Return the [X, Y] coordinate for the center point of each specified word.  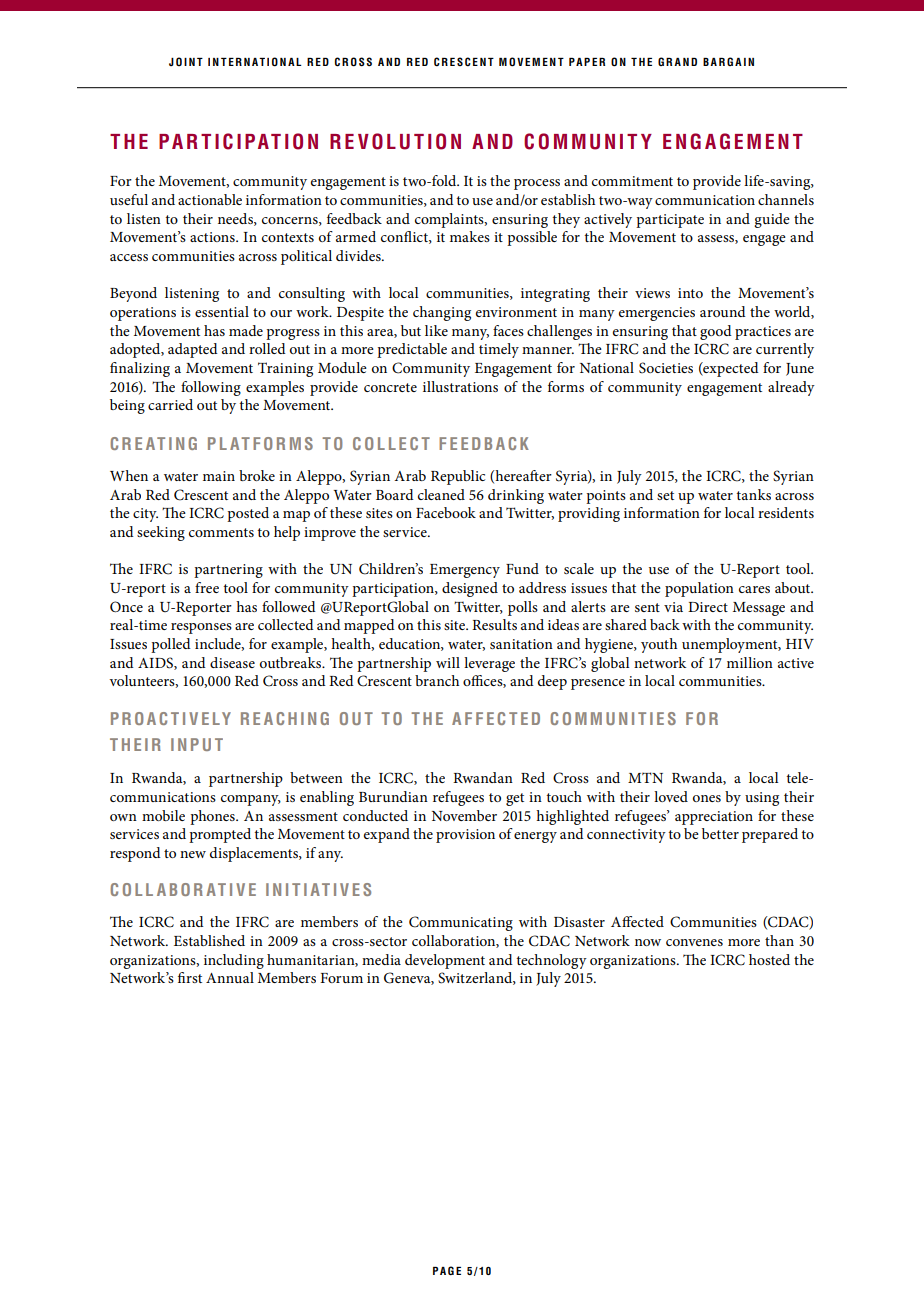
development [445, 961]
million [750, 662]
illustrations [460, 386]
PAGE [447, 1270]
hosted [769, 959]
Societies [666, 368]
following [211, 388]
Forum [341, 978]
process [537, 184]
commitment [632, 181]
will [448, 662]
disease [232, 662]
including [234, 961]
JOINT [186, 61]
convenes [694, 942]
